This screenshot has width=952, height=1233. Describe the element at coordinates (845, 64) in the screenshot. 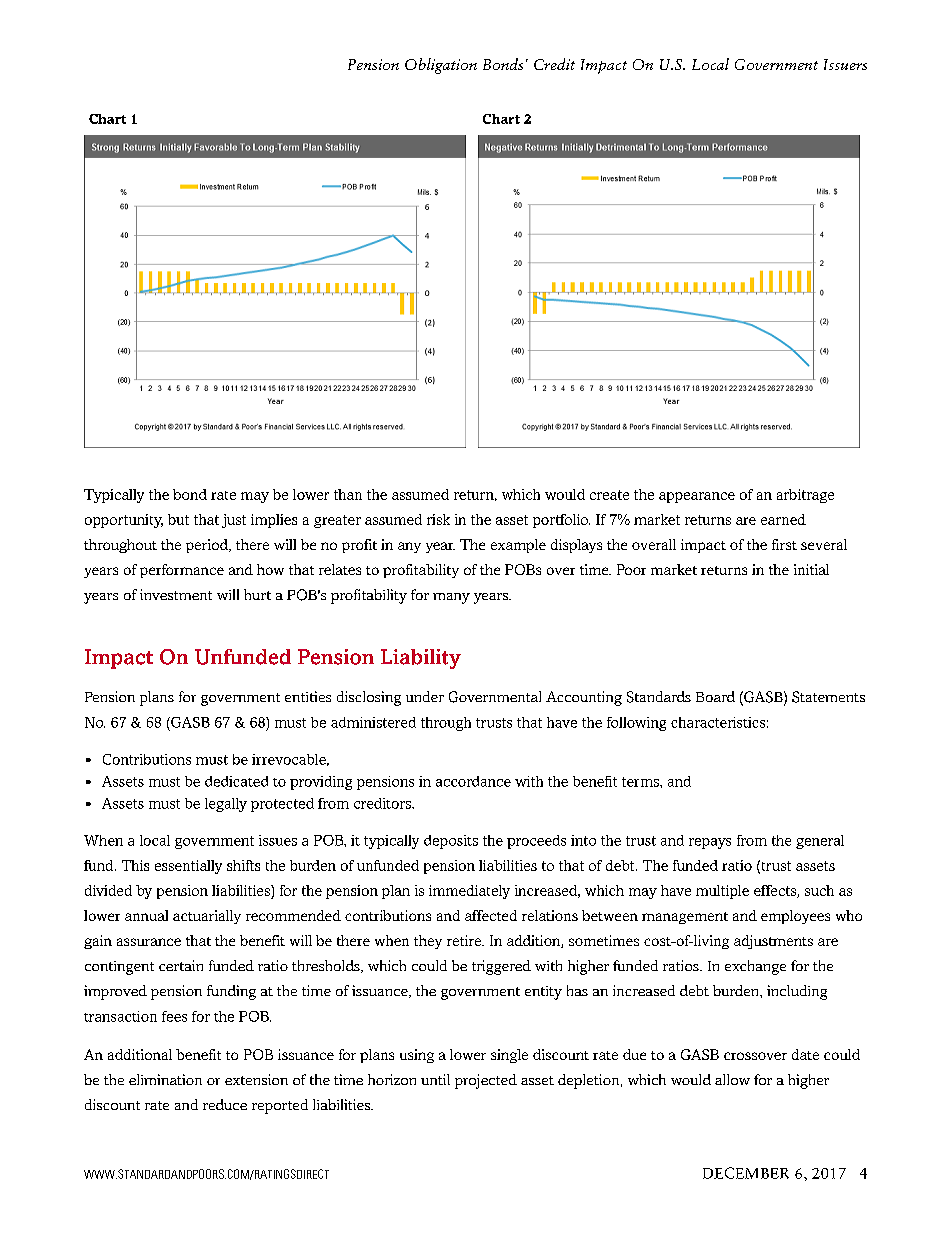

I see `Issuers` at that location.
